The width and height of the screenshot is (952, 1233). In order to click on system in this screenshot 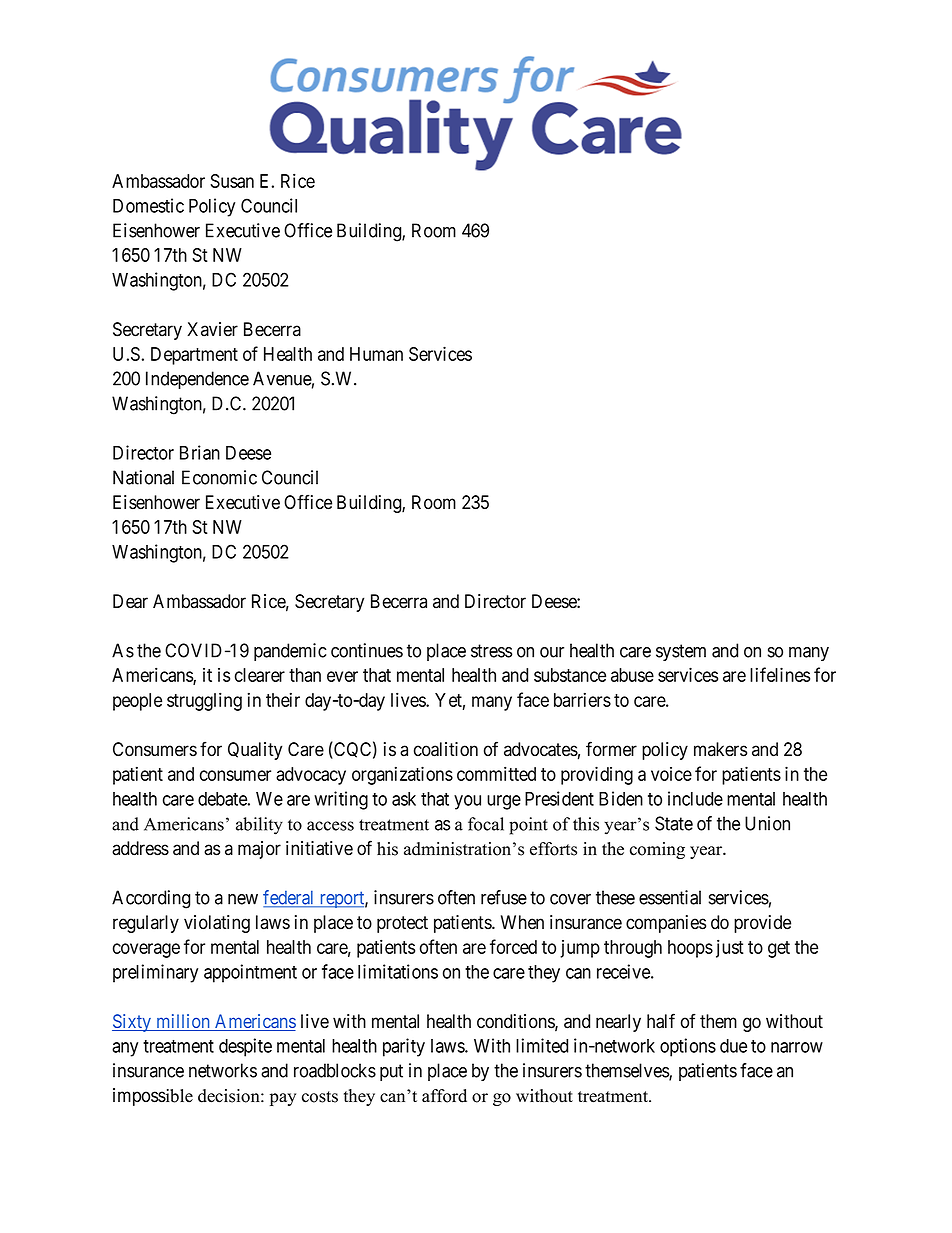, I will do `click(681, 652)`.
